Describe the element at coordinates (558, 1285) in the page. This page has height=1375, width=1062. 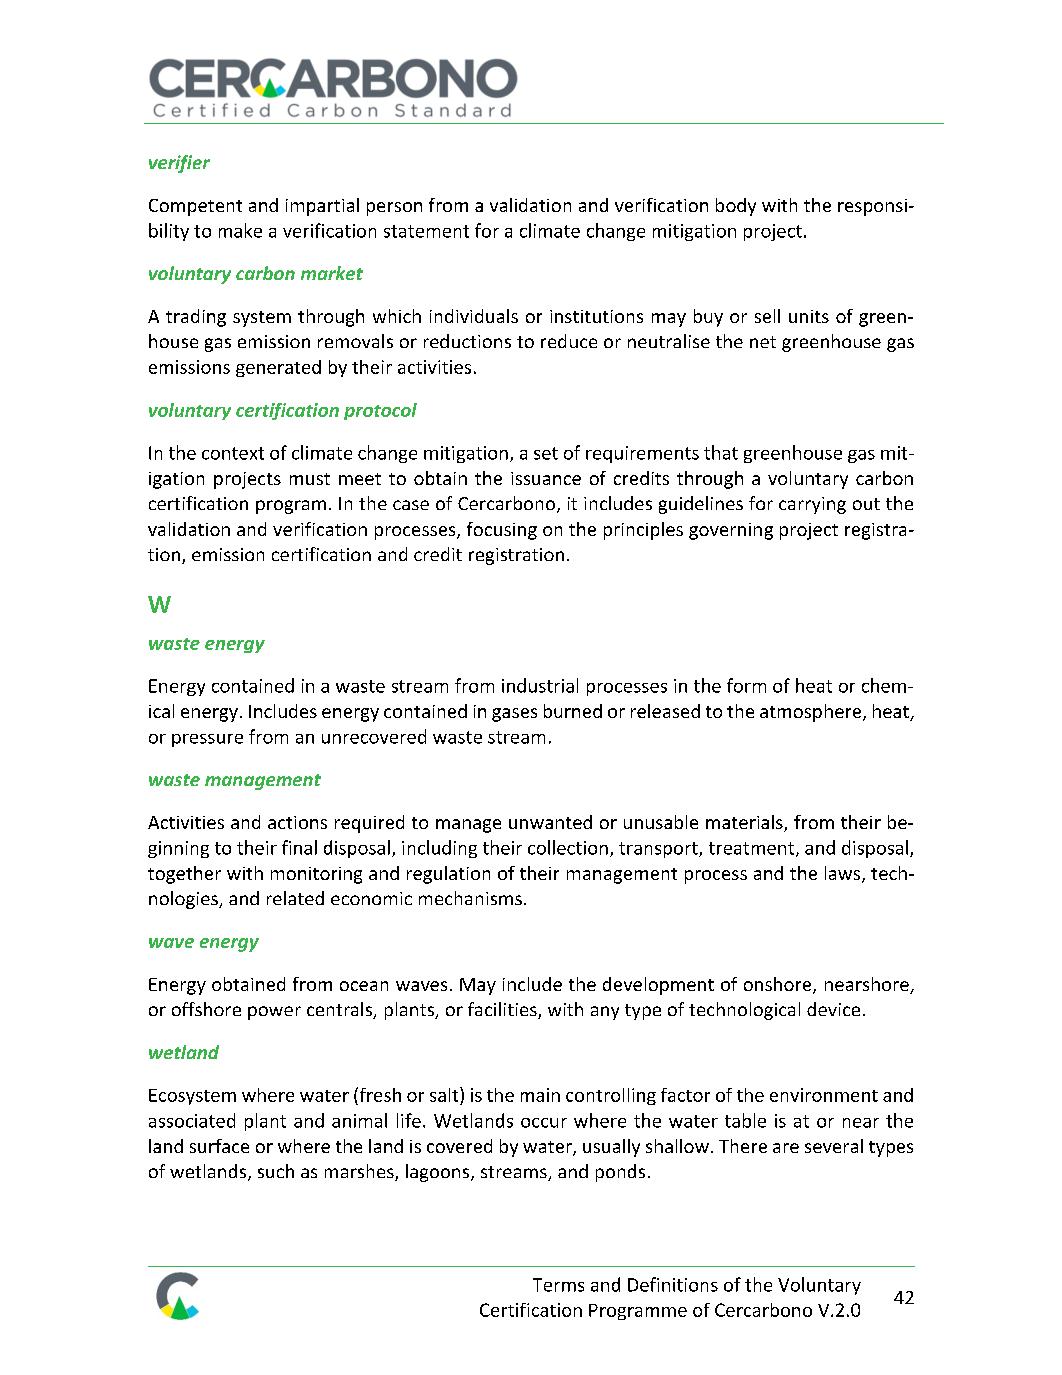
I see `Terms` at that location.
